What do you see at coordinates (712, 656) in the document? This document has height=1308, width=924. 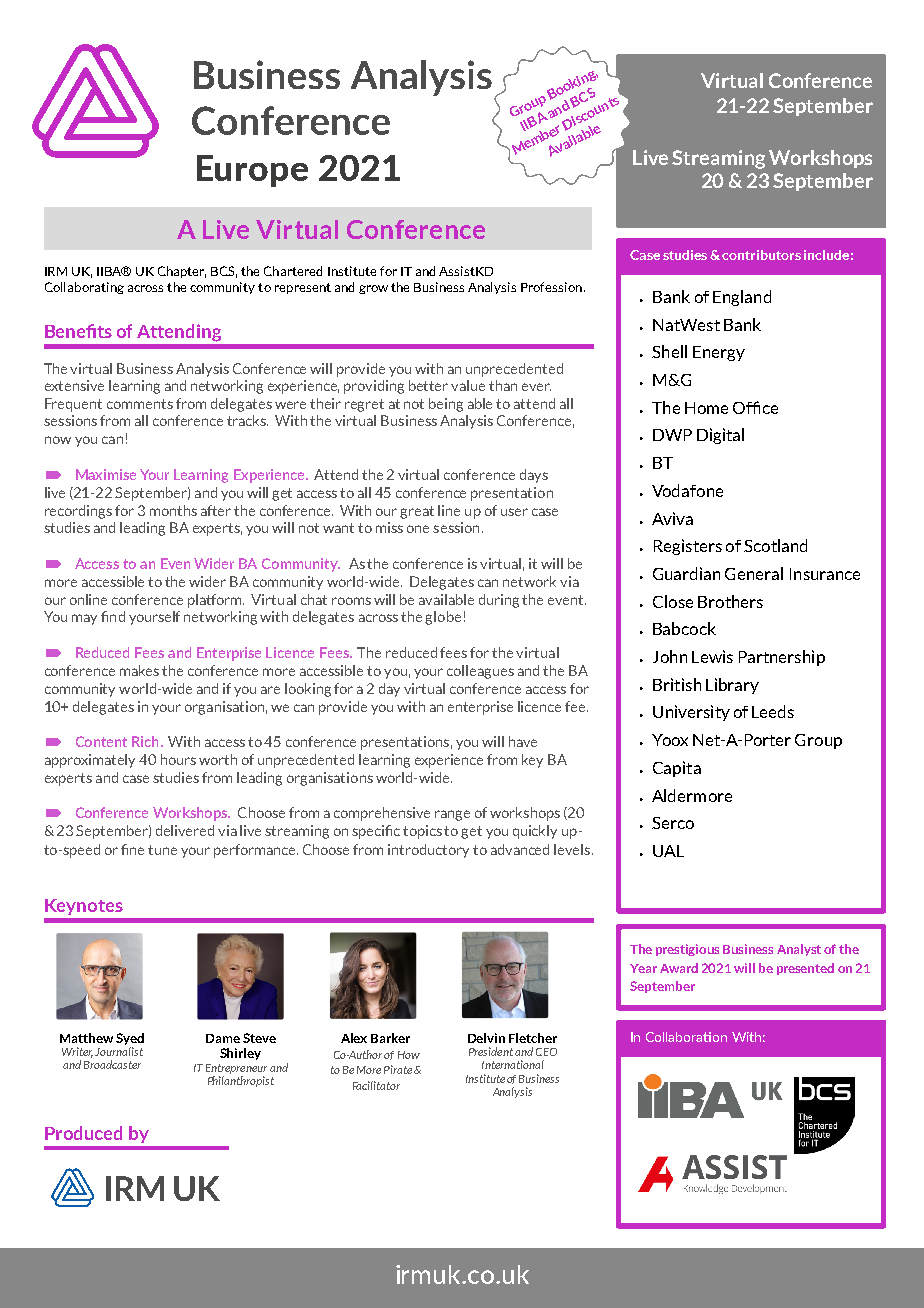 I see `Lewis` at bounding box center [712, 656].
